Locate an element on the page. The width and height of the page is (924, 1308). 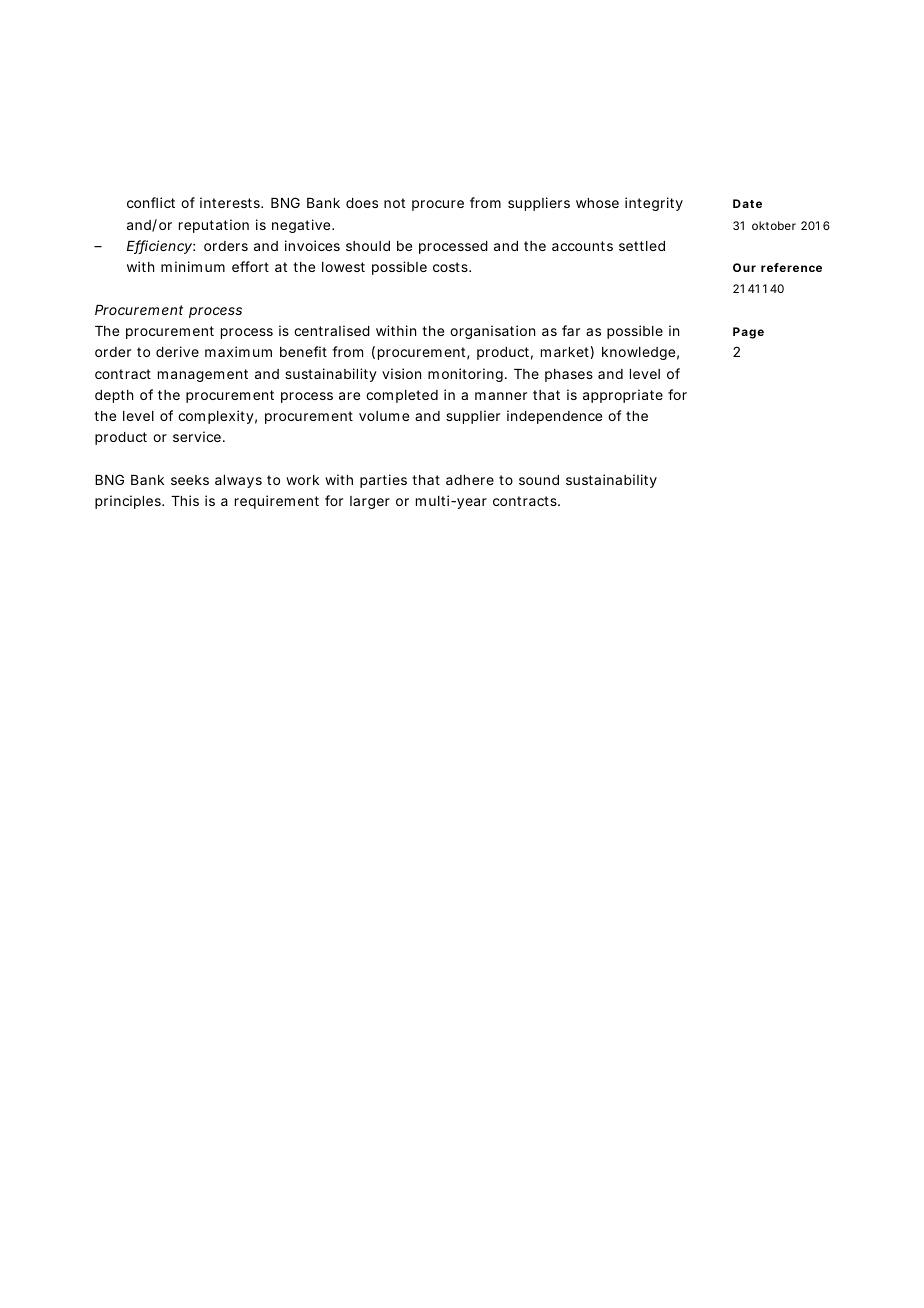
not is located at coordinates (394, 203).
